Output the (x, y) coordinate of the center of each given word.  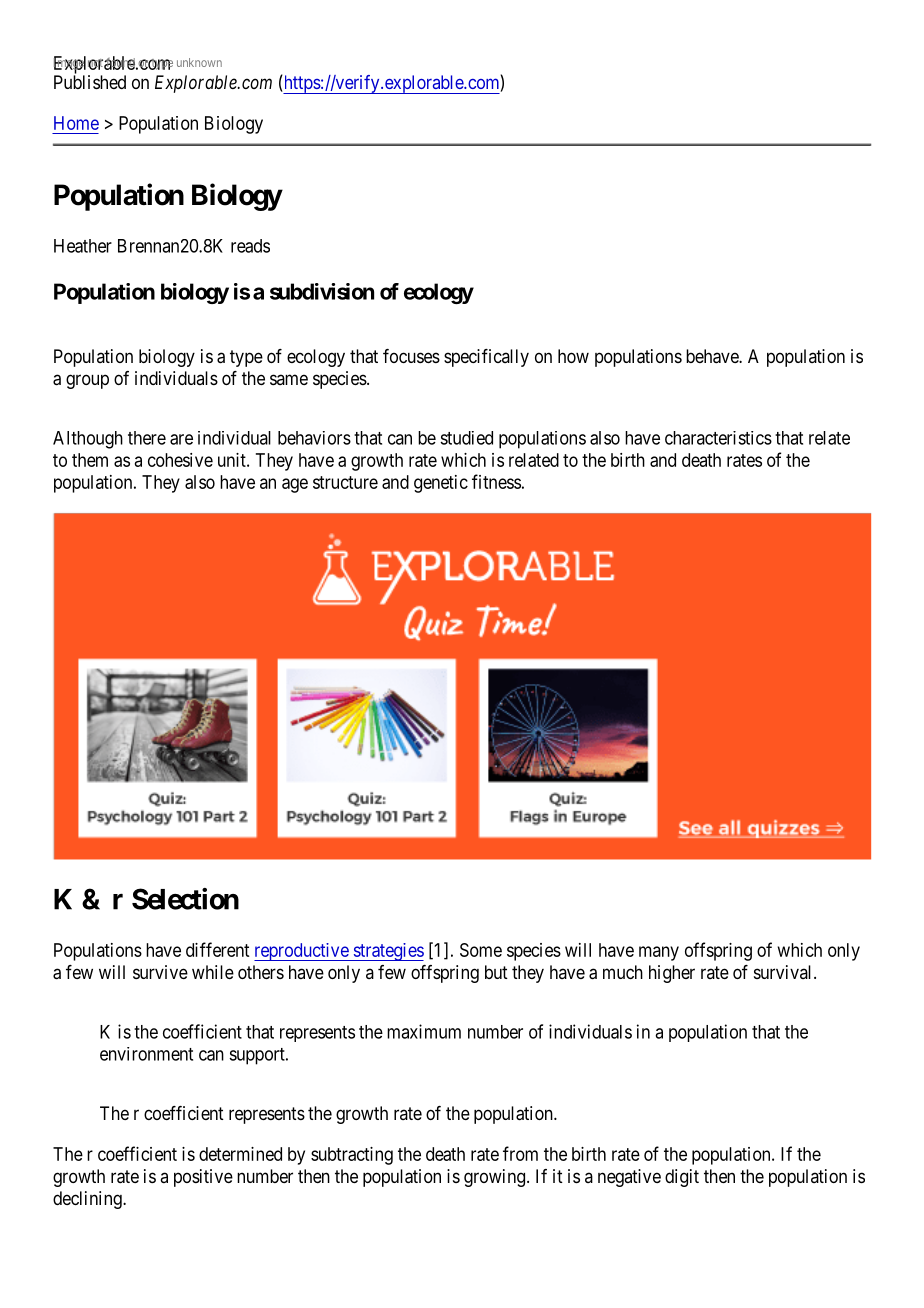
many (659, 953)
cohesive (180, 460)
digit (682, 1178)
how (573, 356)
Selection (185, 899)
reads (250, 246)
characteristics (718, 438)
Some (481, 950)
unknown (199, 62)
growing (496, 1178)
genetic (441, 484)
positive (203, 1178)
